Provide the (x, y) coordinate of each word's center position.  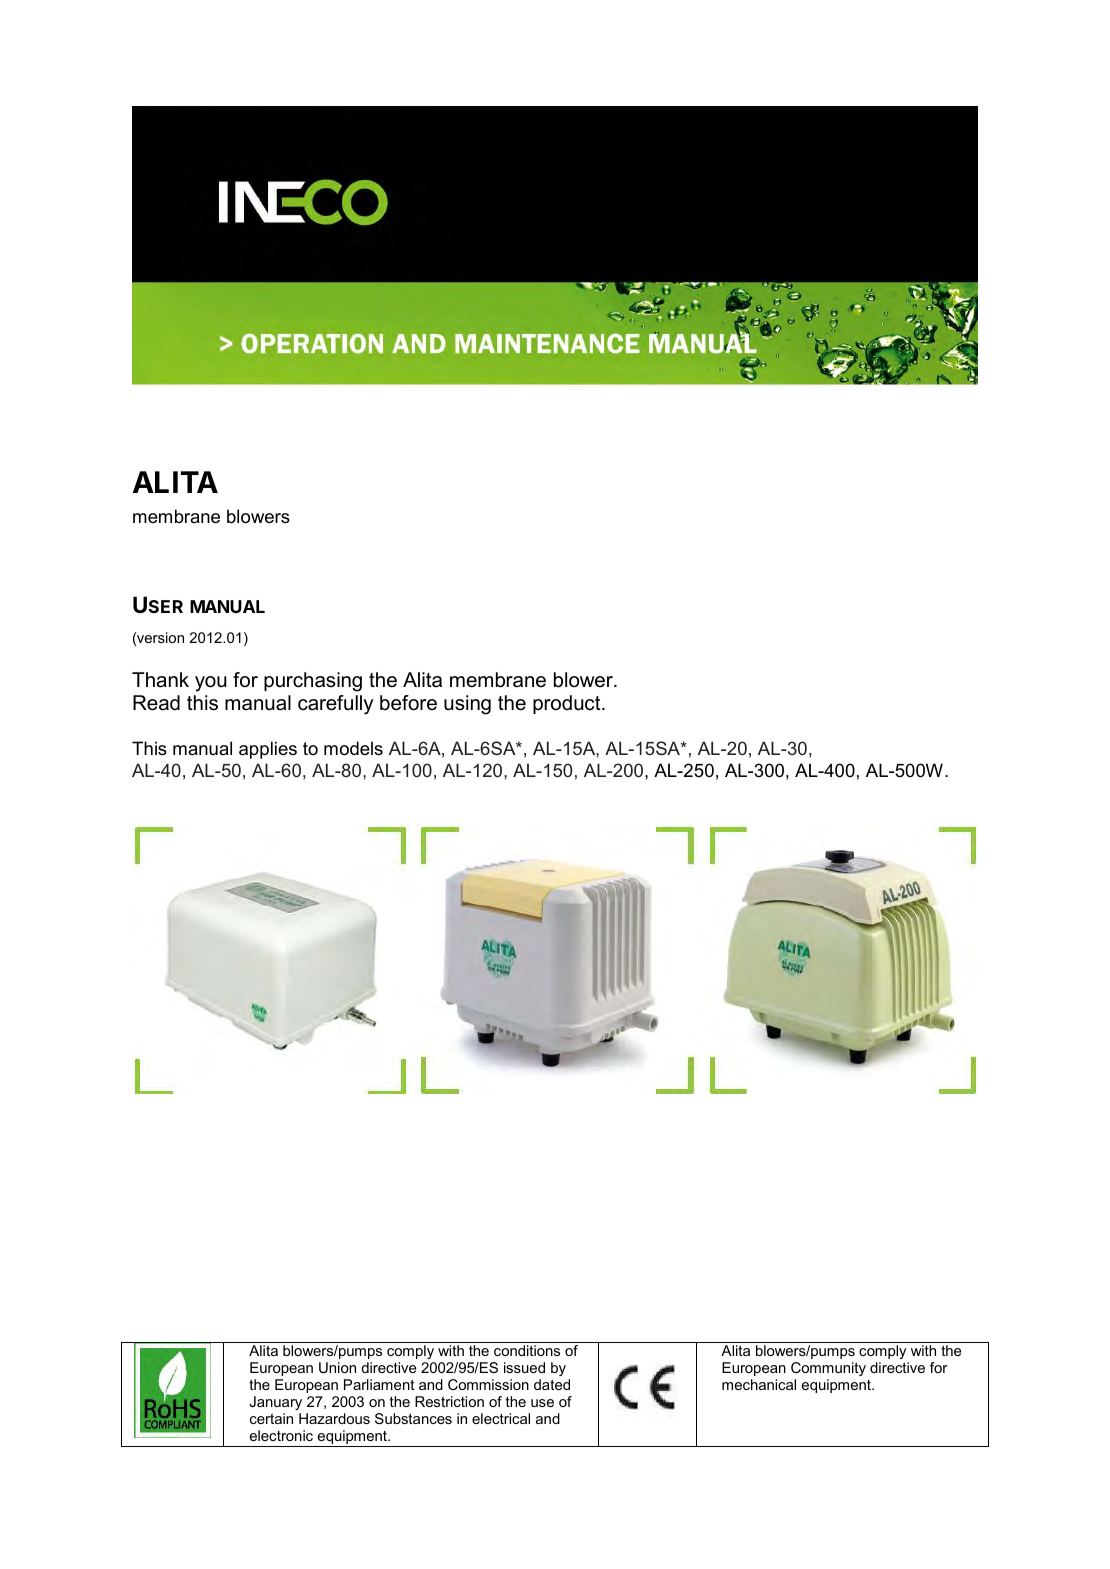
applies (268, 750)
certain (271, 1418)
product (568, 704)
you (211, 684)
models (353, 748)
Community (828, 1369)
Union (337, 1367)
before (408, 703)
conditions (527, 1350)
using (467, 705)
